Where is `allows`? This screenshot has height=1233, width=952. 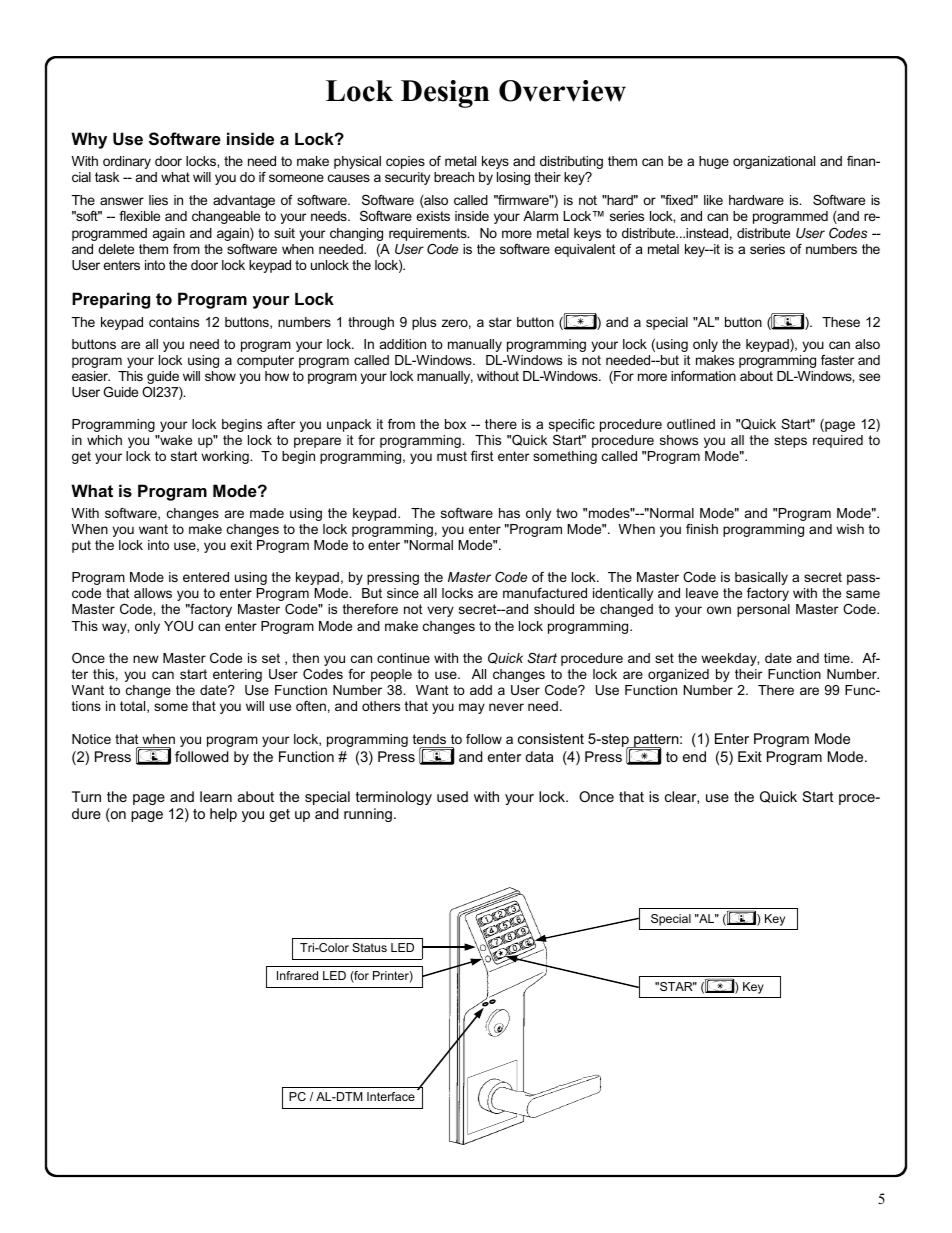 allows is located at coordinates (153, 593).
